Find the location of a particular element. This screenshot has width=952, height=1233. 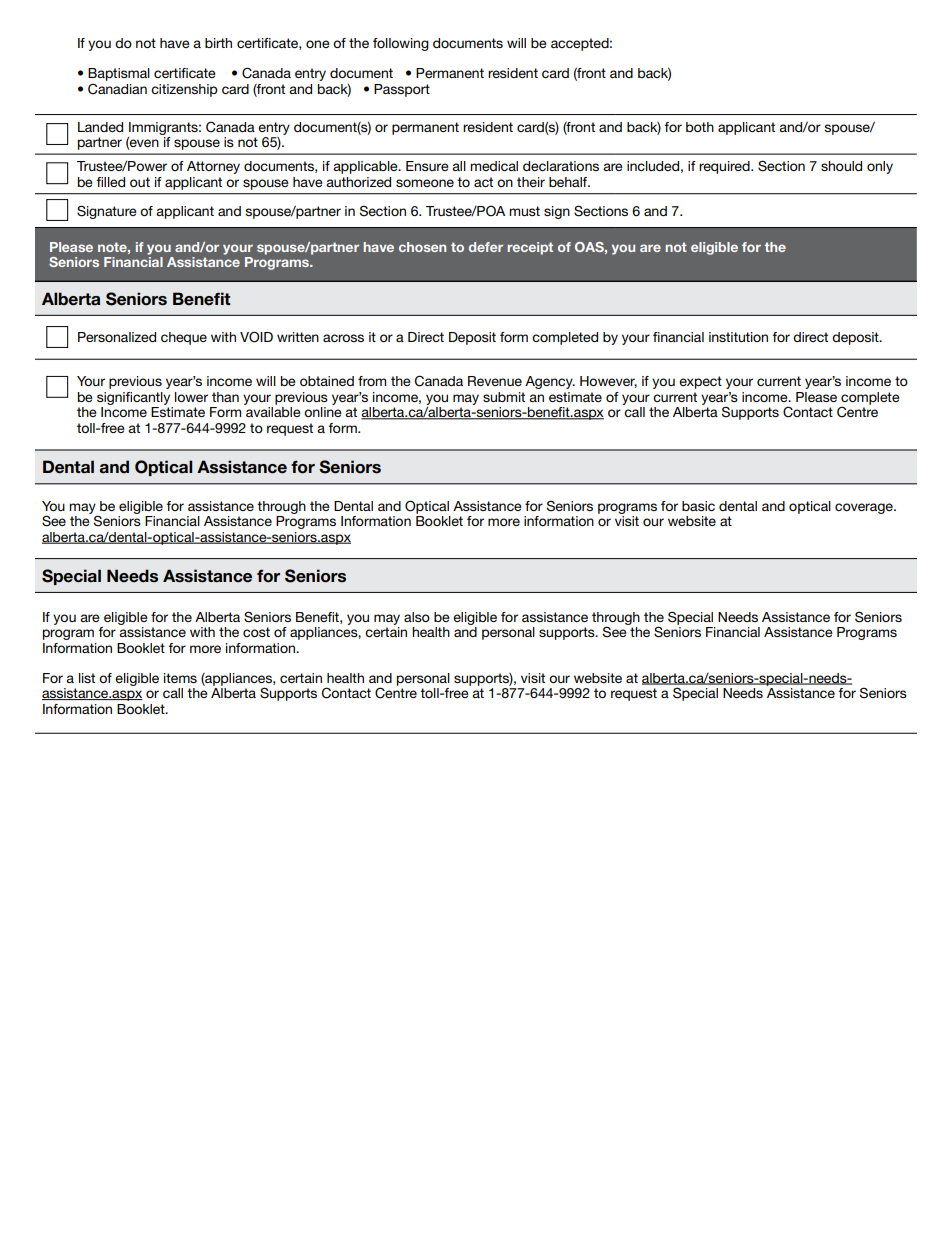

out is located at coordinates (140, 182).
